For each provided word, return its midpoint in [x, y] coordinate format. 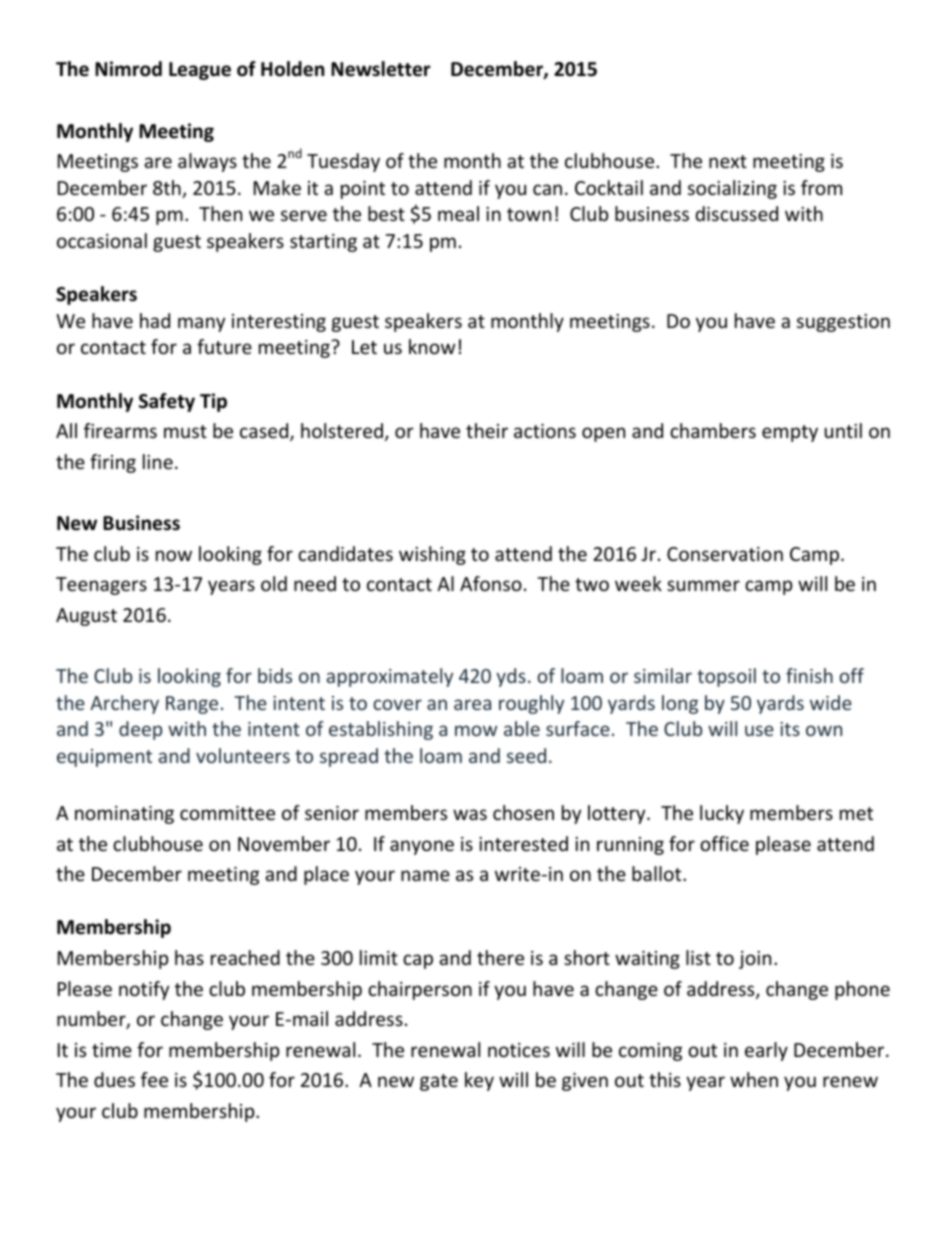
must [185, 431]
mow [476, 730]
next [728, 161]
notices [519, 1050]
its [790, 729]
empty [790, 433]
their [487, 430]
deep [140, 730]
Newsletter [380, 69]
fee [154, 1079]
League [200, 71]
